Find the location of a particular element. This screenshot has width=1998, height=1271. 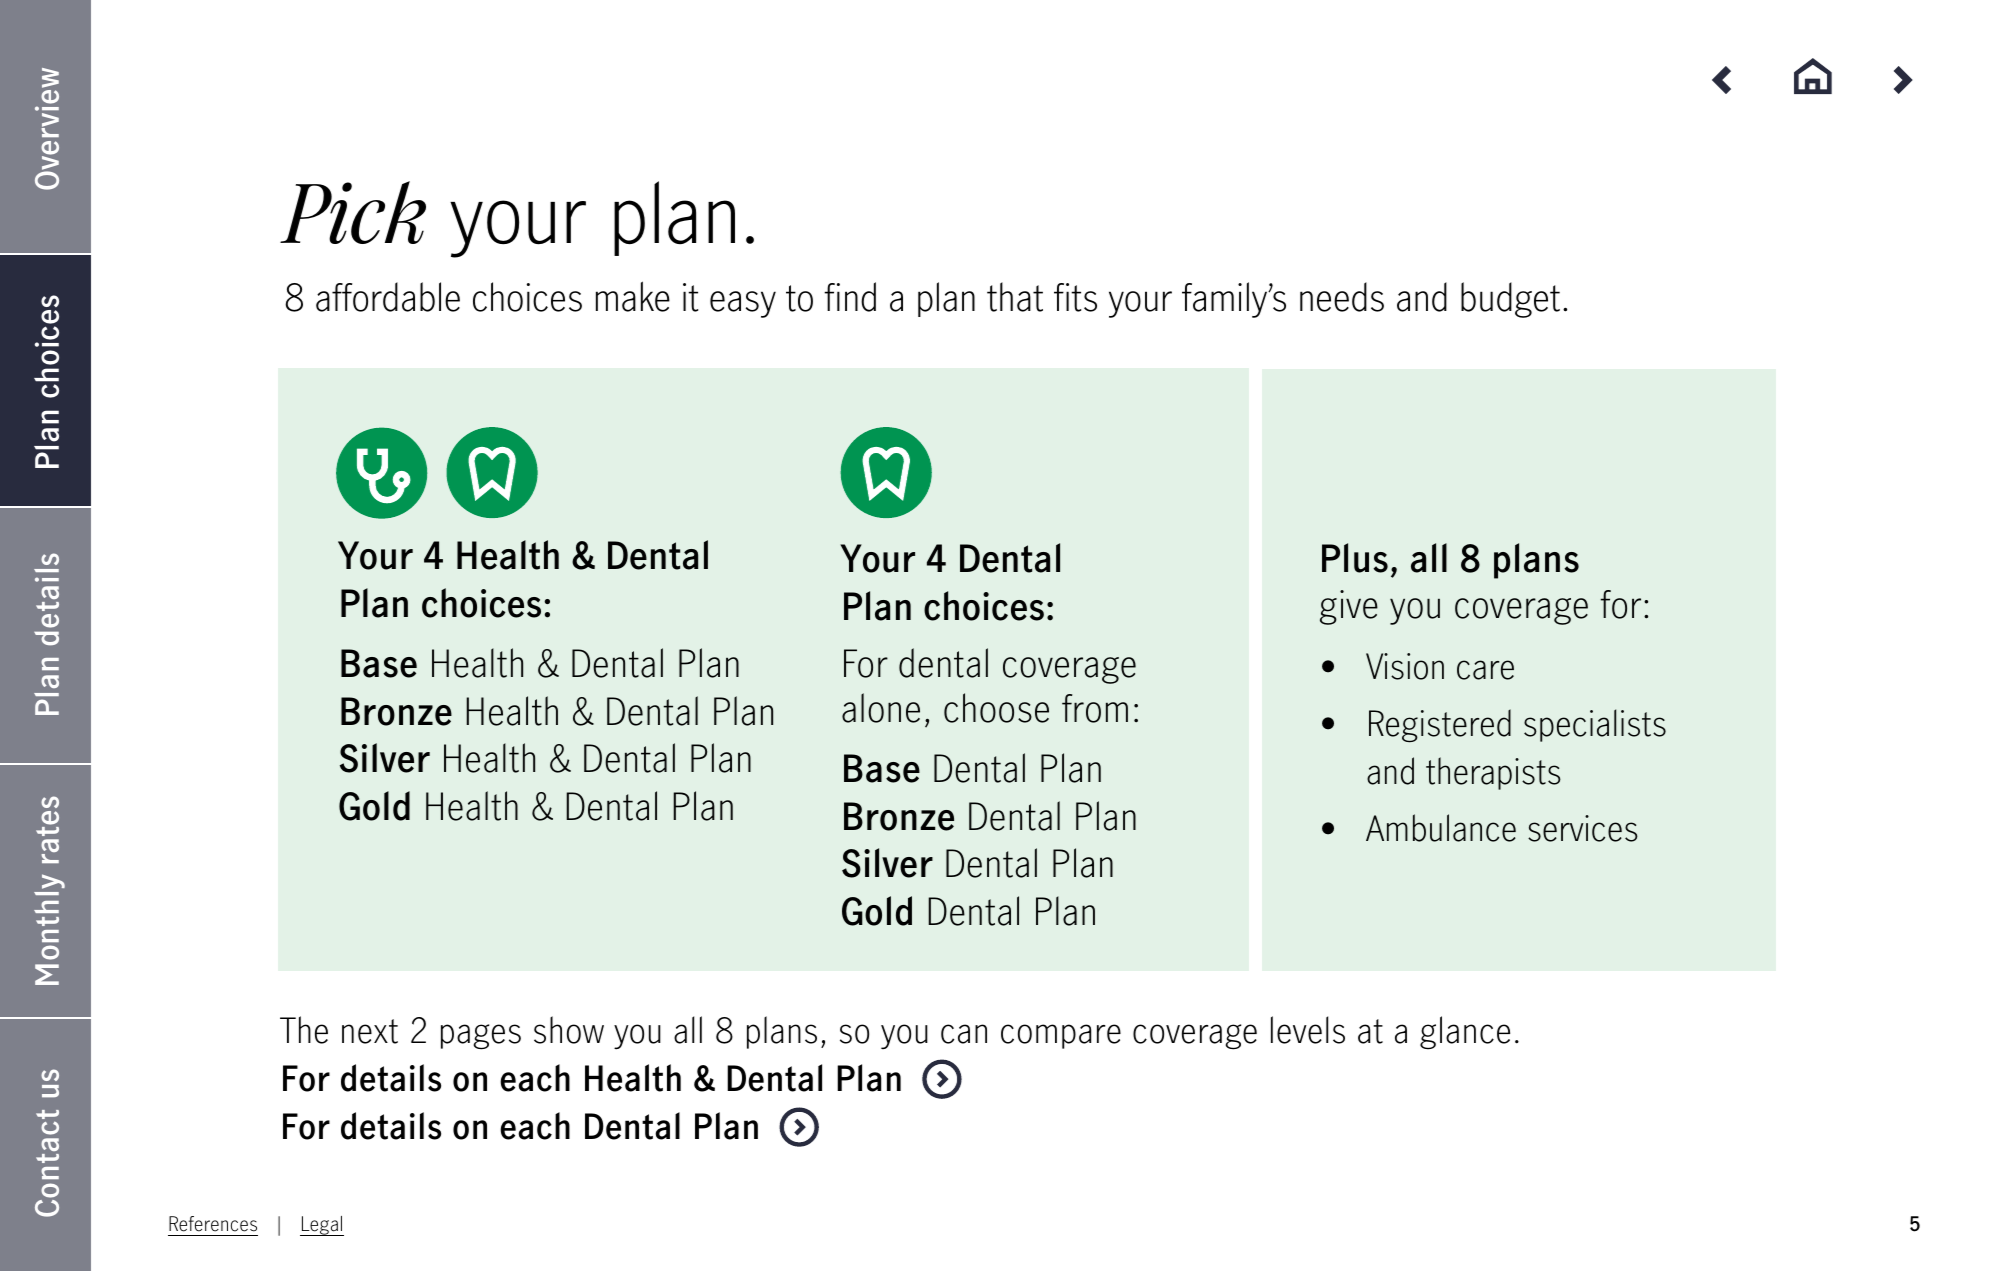

Pick is located at coordinates (353, 212).
